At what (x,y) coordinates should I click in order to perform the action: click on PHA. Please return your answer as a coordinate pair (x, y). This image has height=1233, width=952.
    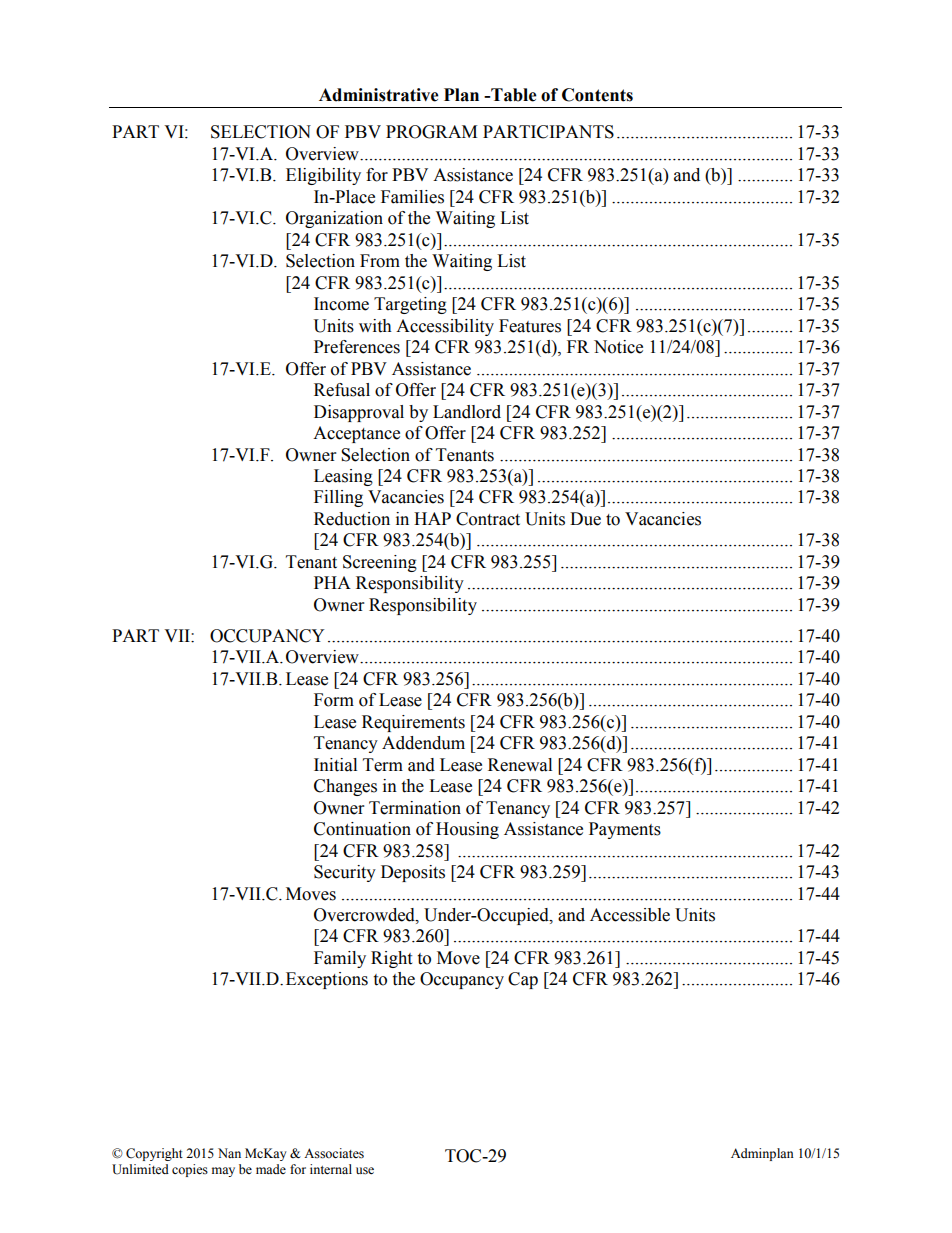
    Looking at the image, I should click on (332, 582).
